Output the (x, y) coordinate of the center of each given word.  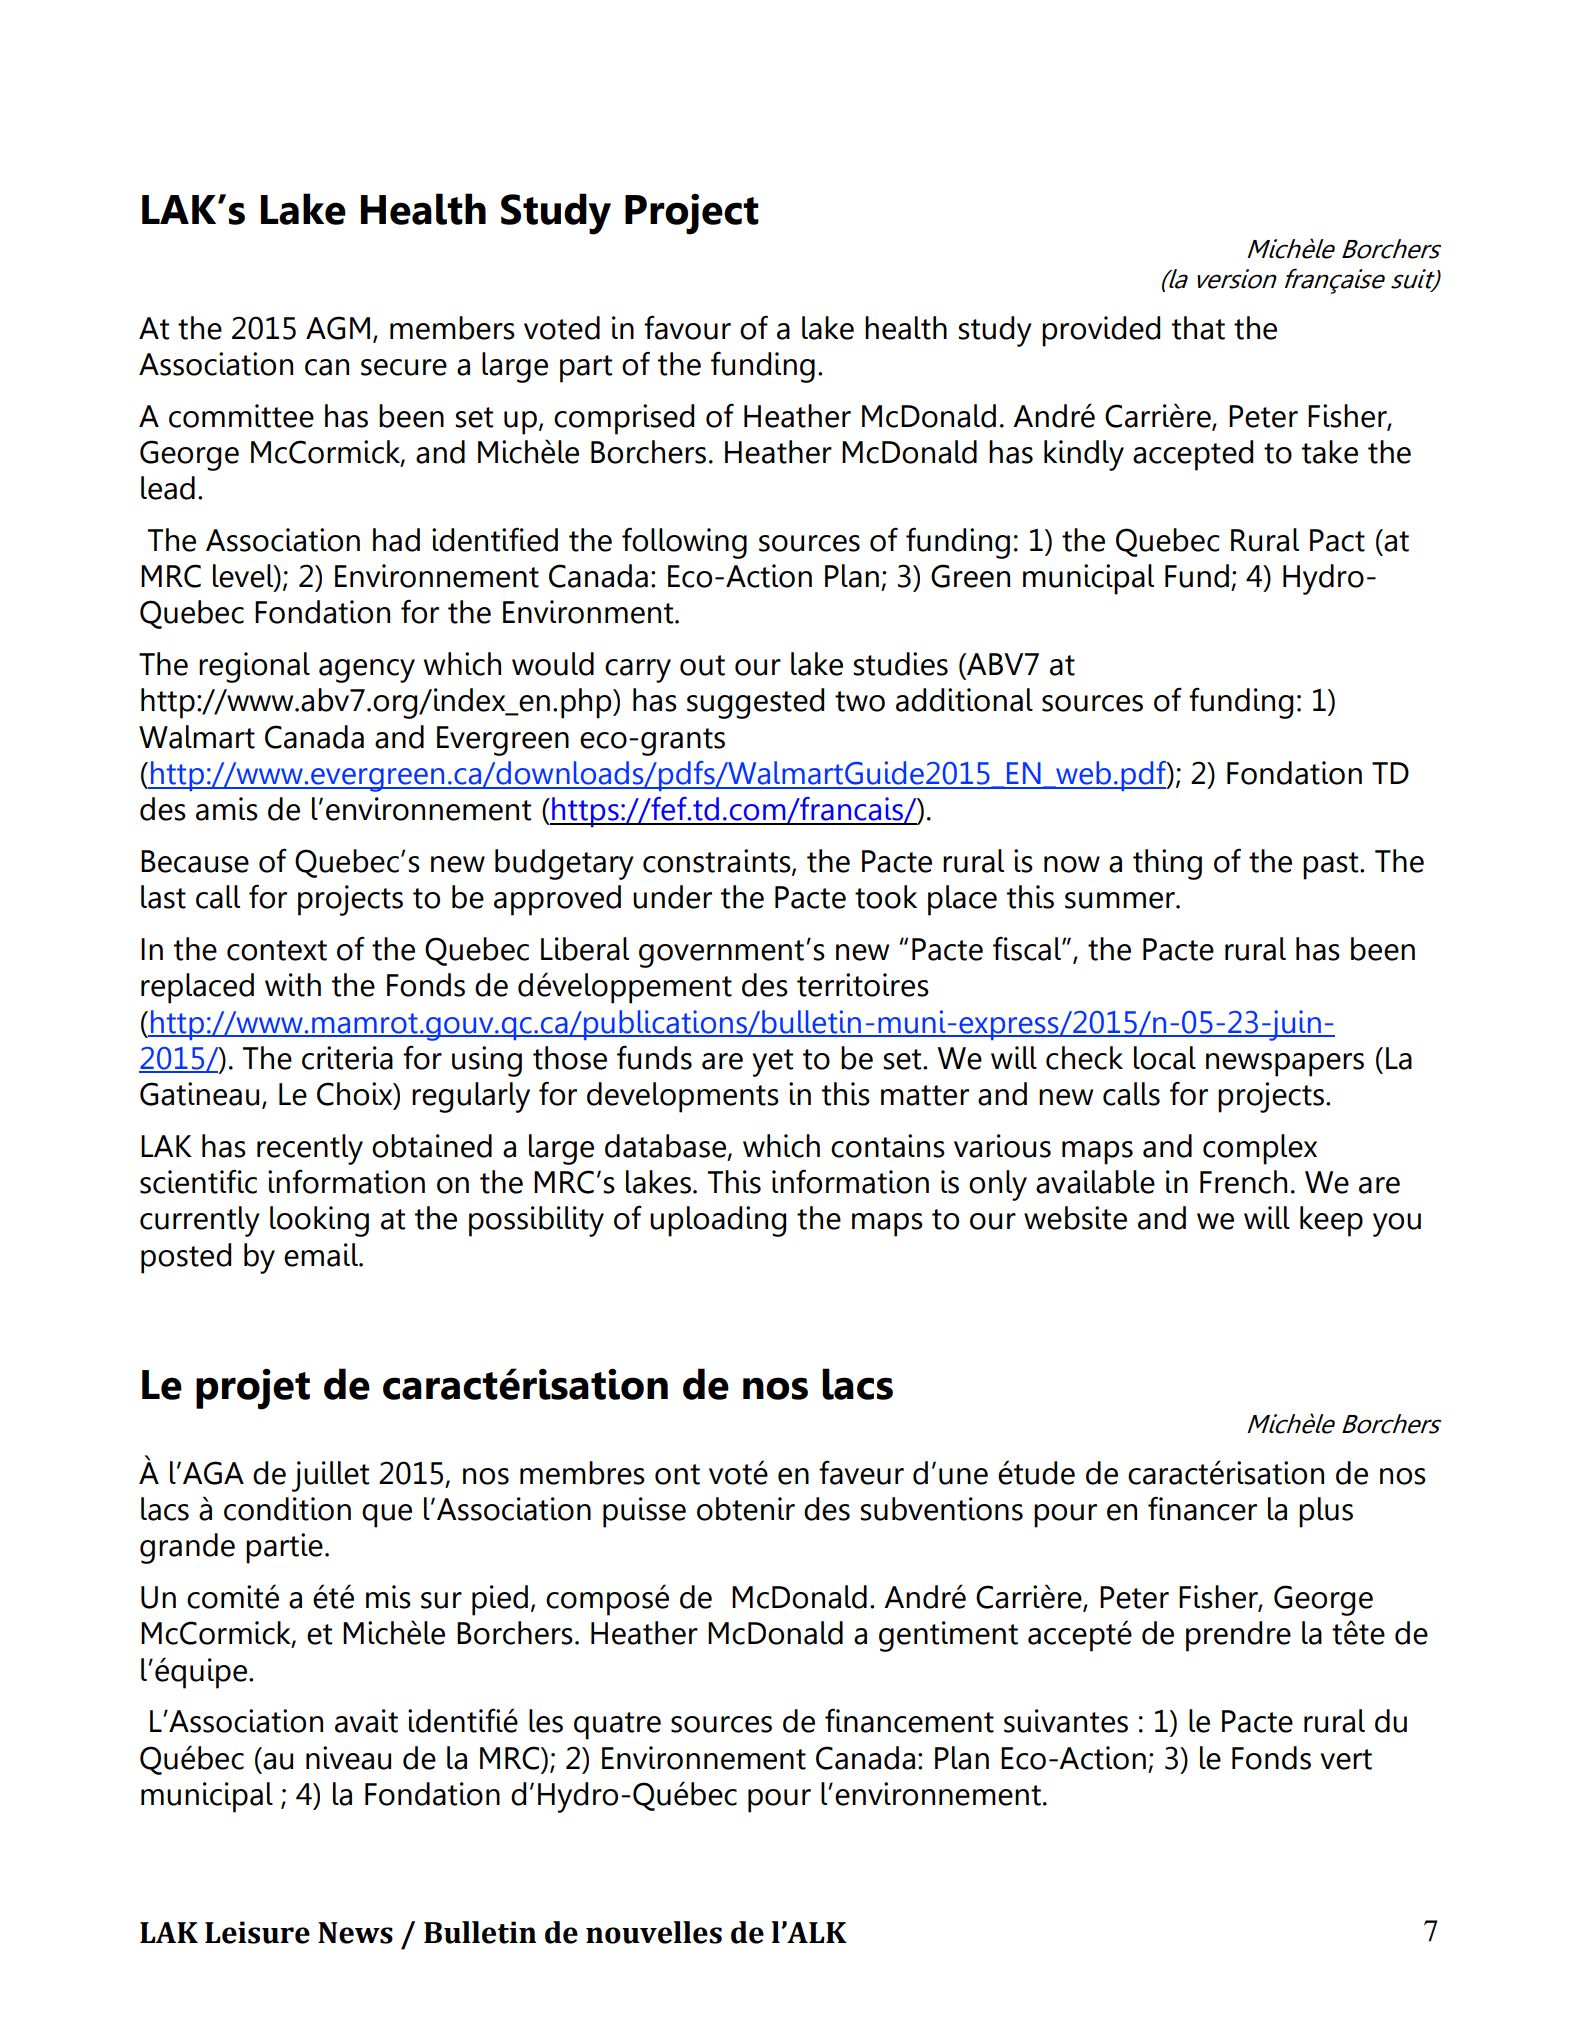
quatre (617, 1726)
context (277, 950)
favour (687, 327)
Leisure (257, 1932)
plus (1326, 1512)
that (1198, 328)
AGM (338, 328)
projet (253, 1389)
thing (1167, 864)
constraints (718, 862)
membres (582, 1473)
